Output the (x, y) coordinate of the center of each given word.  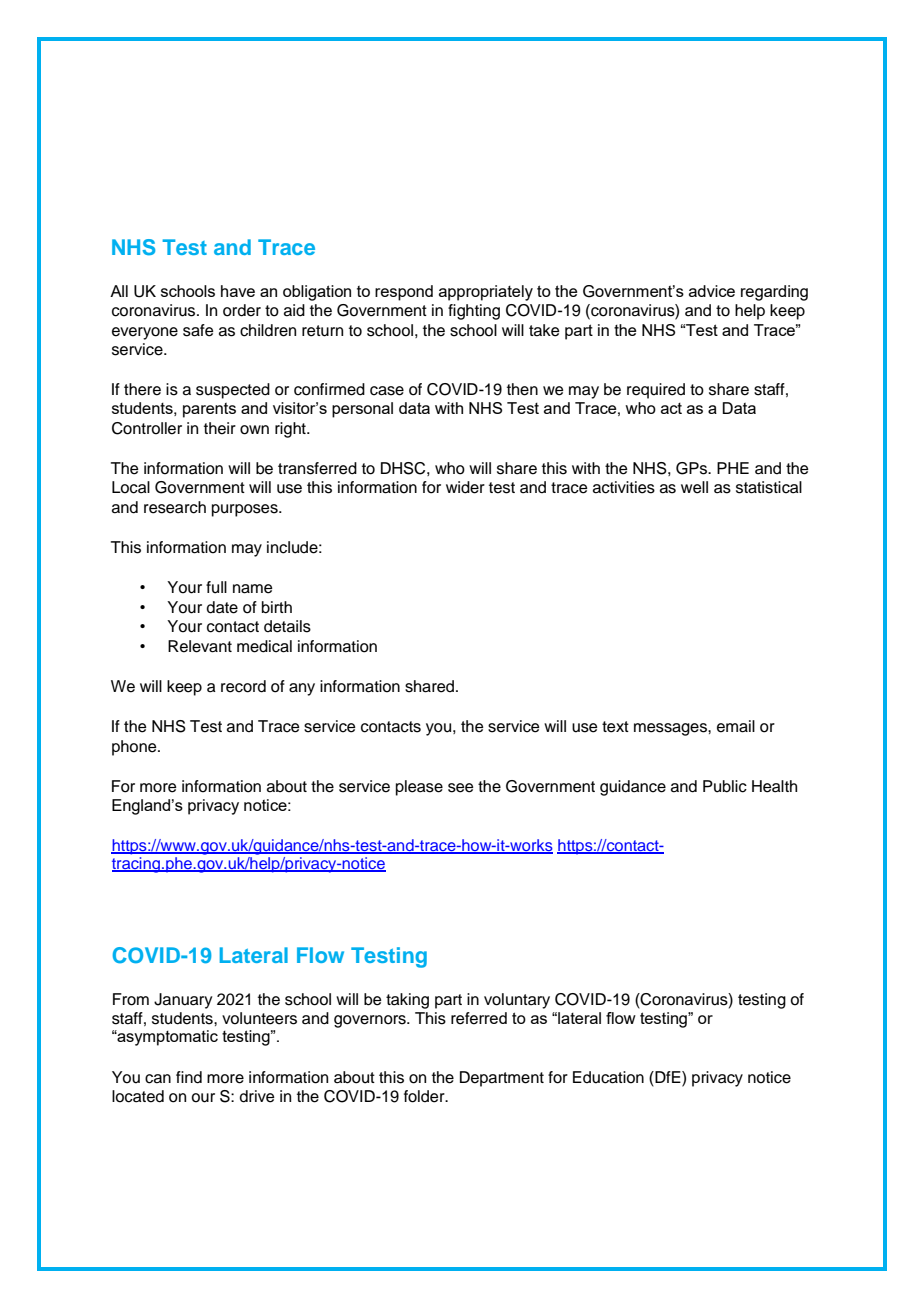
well (694, 487)
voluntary (517, 1001)
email (736, 726)
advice (712, 291)
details (287, 626)
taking (407, 1001)
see (461, 788)
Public (725, 786)
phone (135, 748)
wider (465, 487)
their (220, 428)
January (183, 1001)
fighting (474, 312)
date (222, 607)
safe (198, 330)
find (189, 1077)
